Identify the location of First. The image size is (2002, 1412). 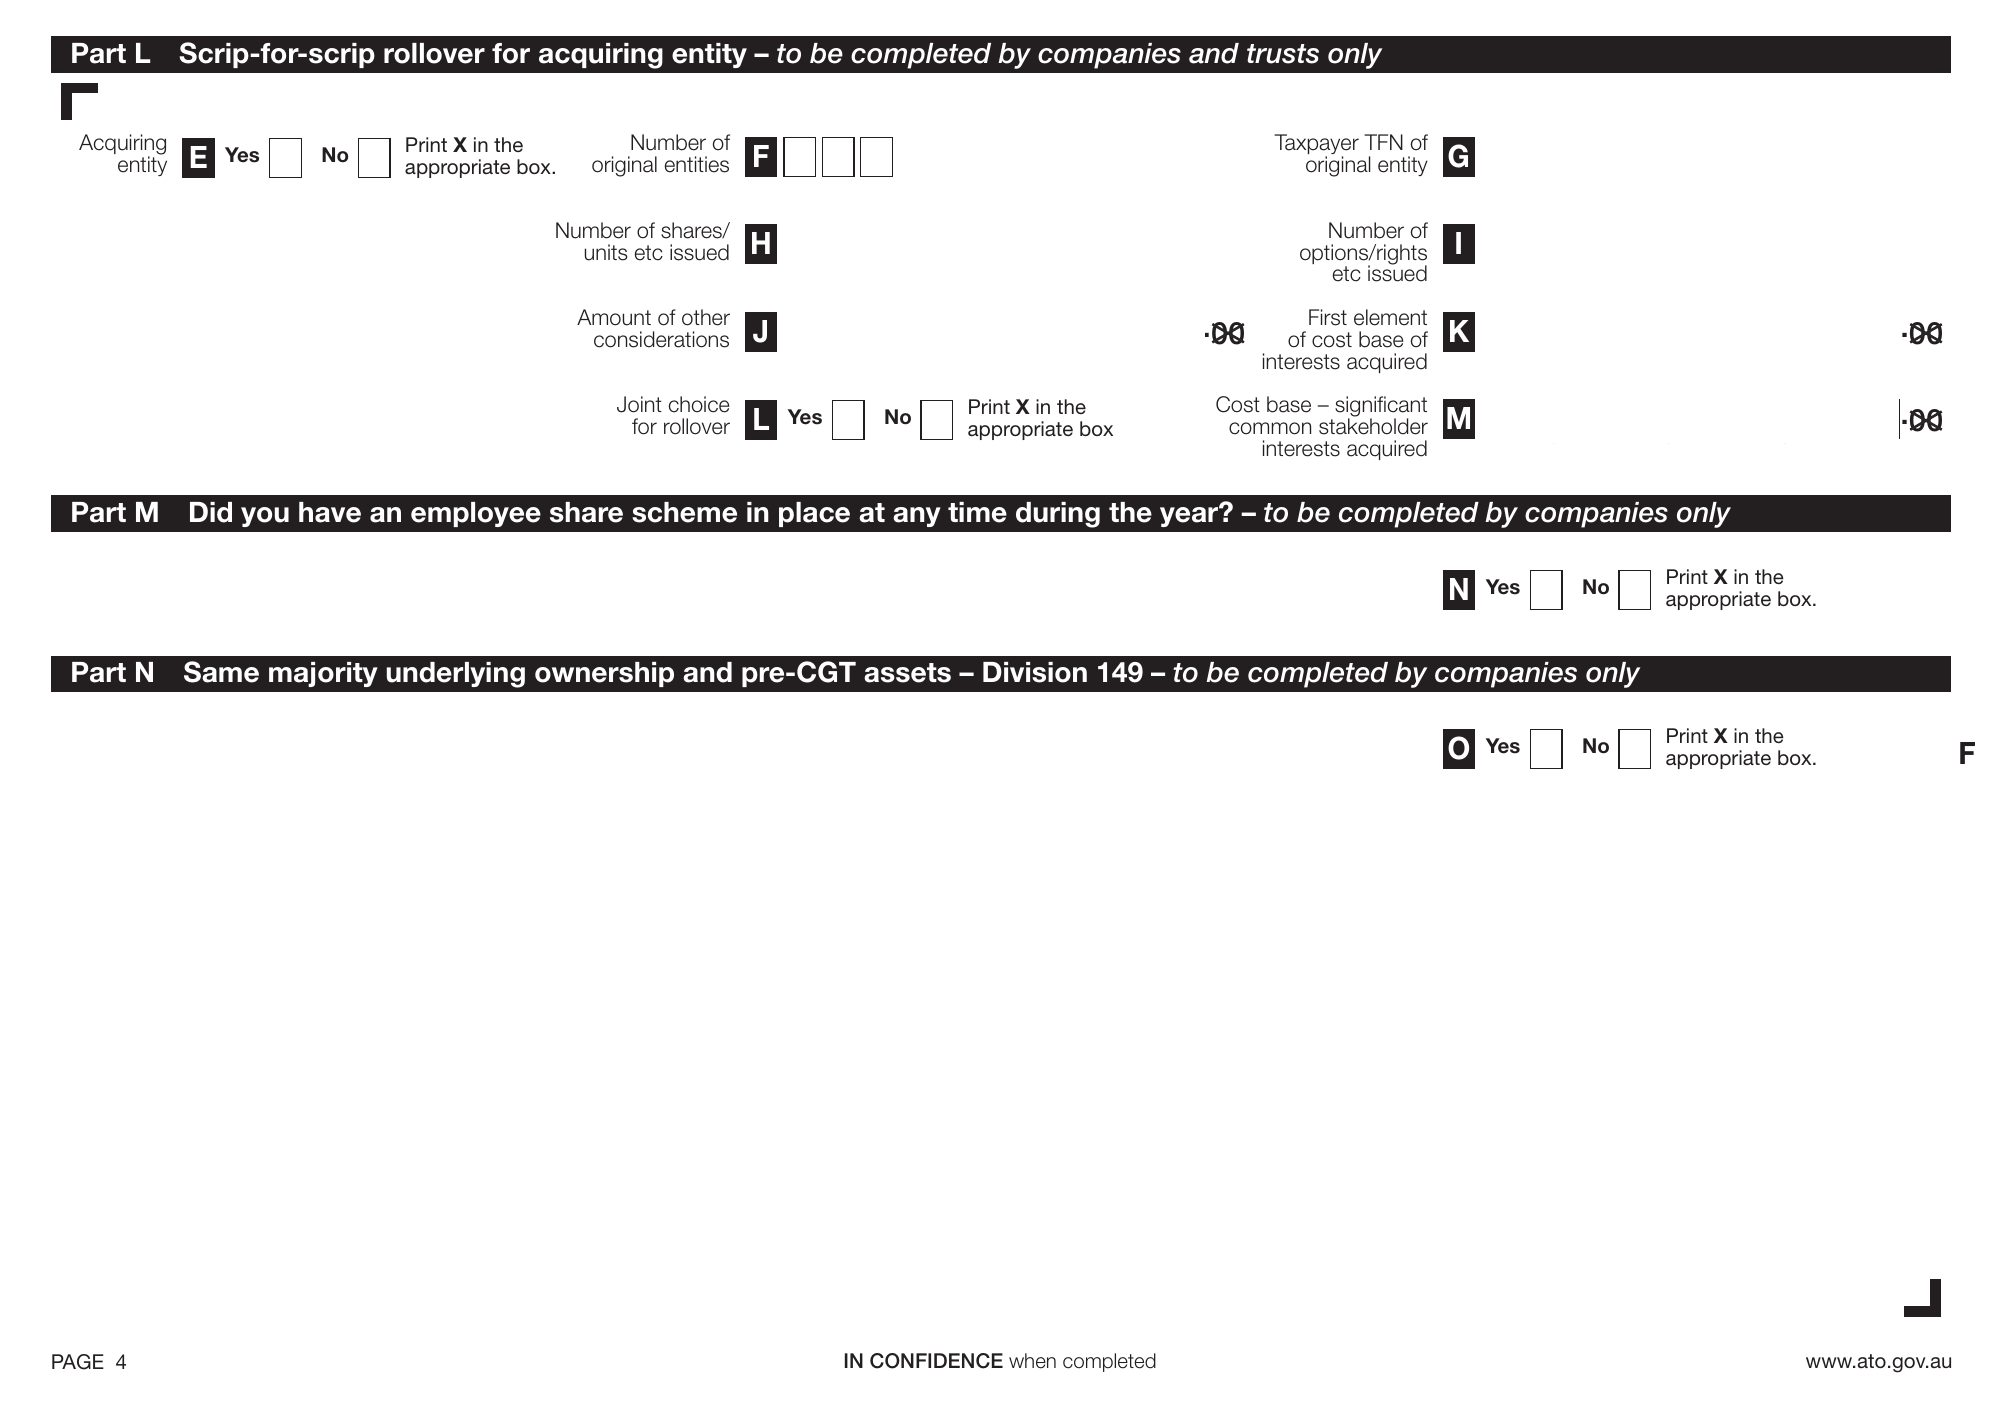
(1328, 317).
